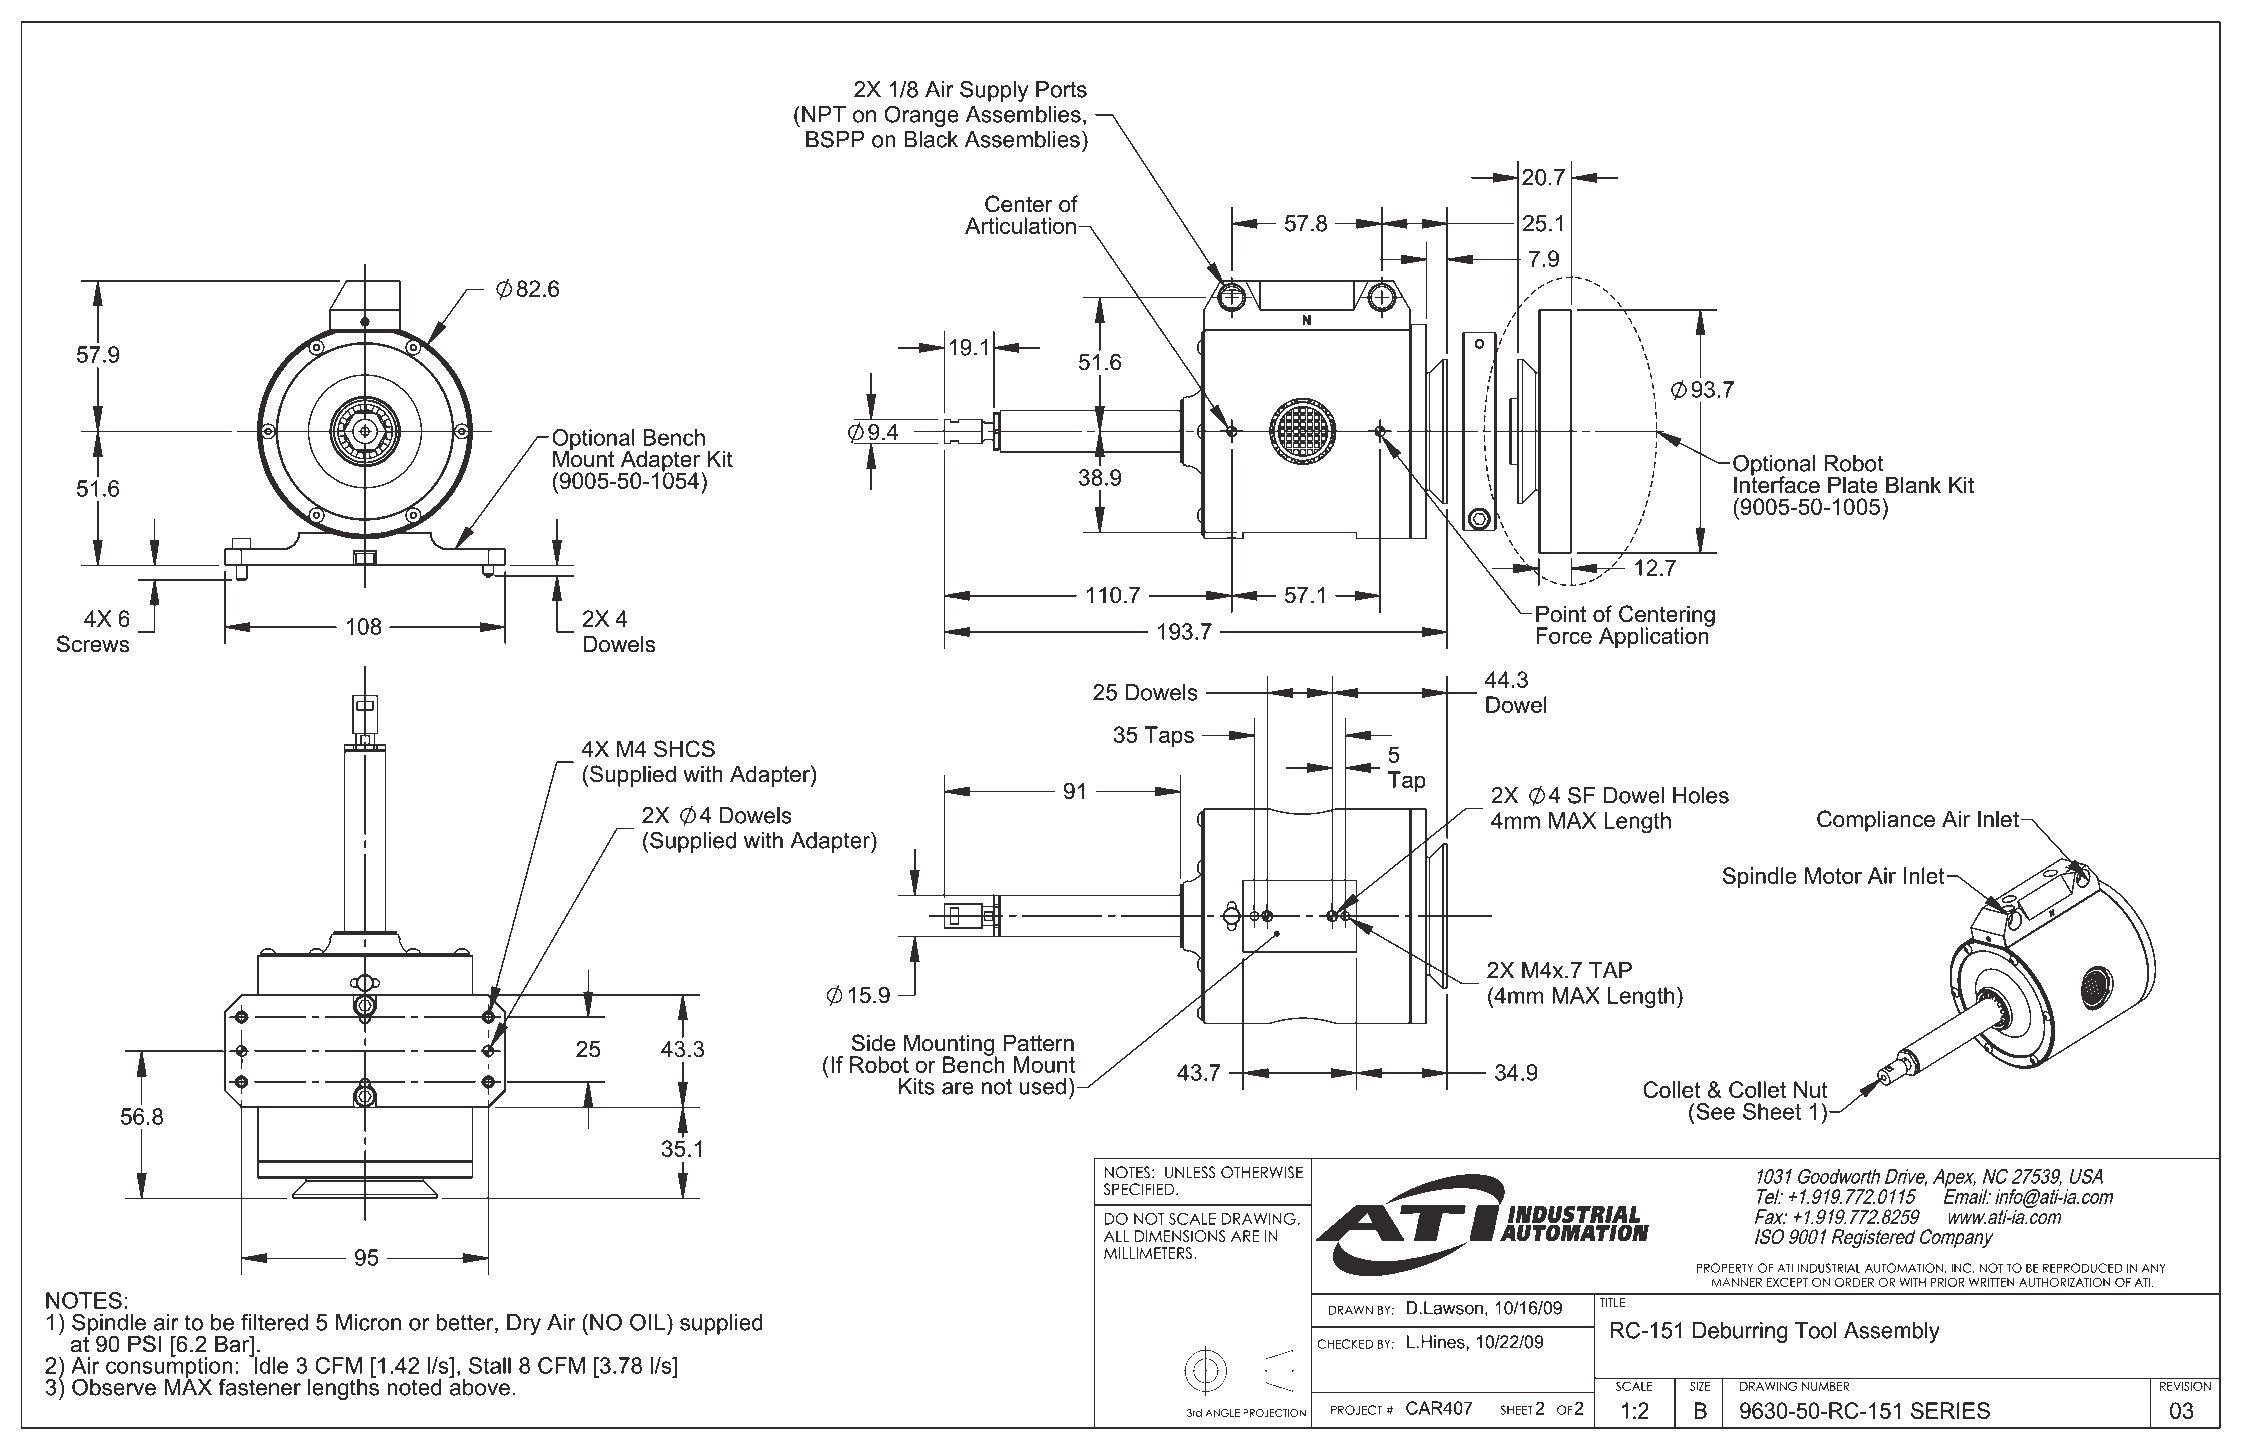 This image has width=2243, height=1451. I want to click on Screws, so click(93, 644).
